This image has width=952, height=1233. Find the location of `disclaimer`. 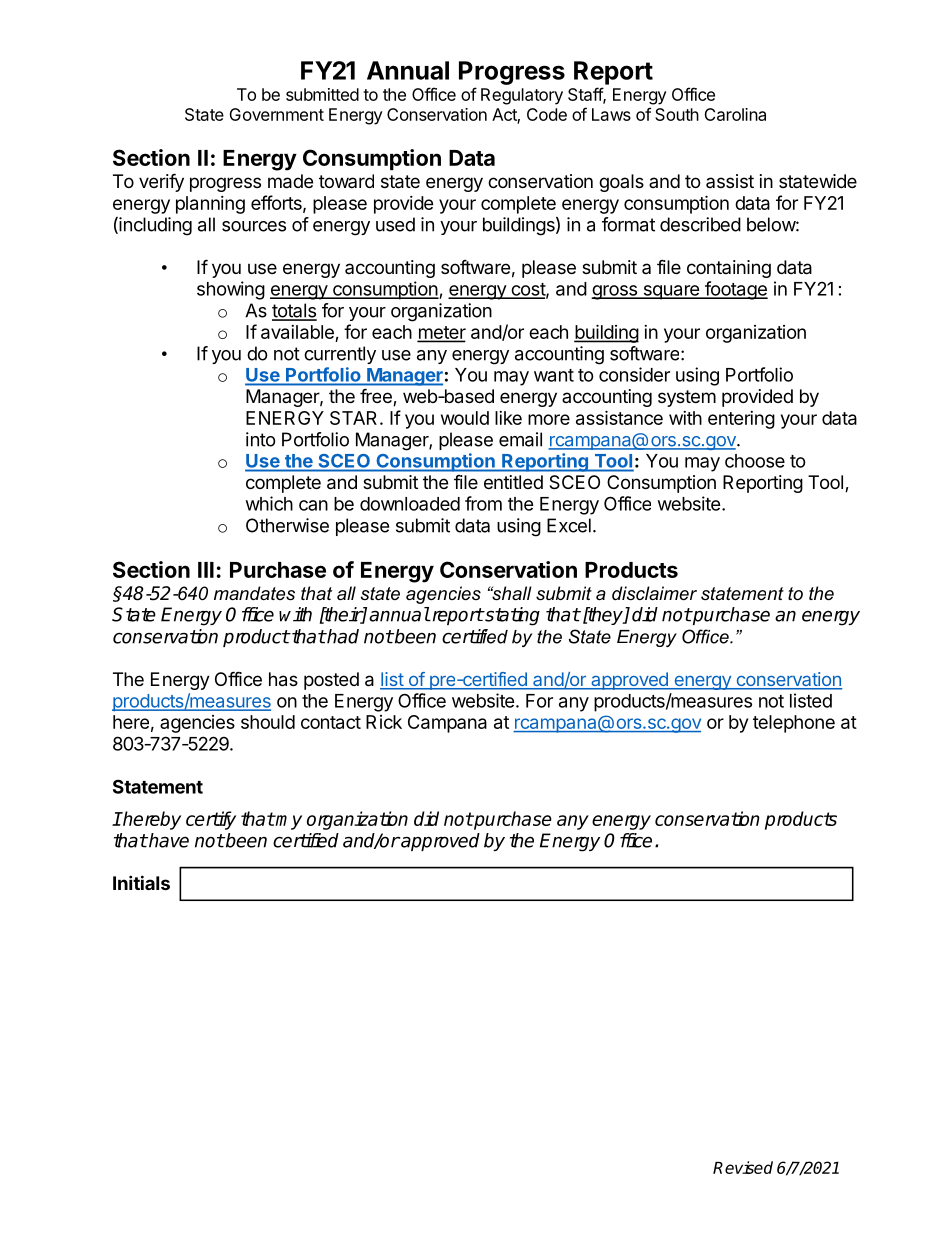

disclaimer is located at coordinates (654, 593).
